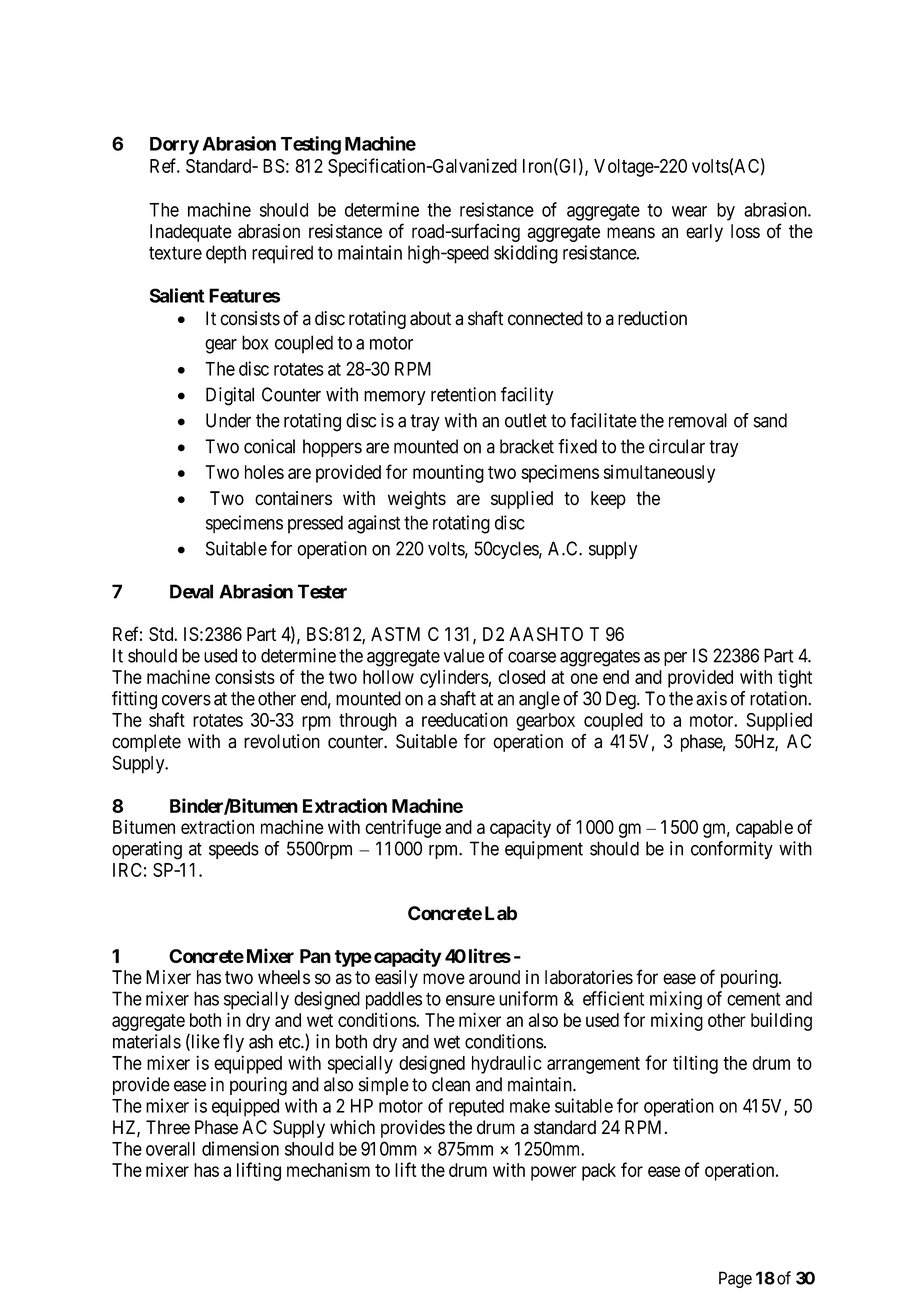 The height and width of the screenshot is (1308, 924). I want to click on wheels, so click(284, 977).
